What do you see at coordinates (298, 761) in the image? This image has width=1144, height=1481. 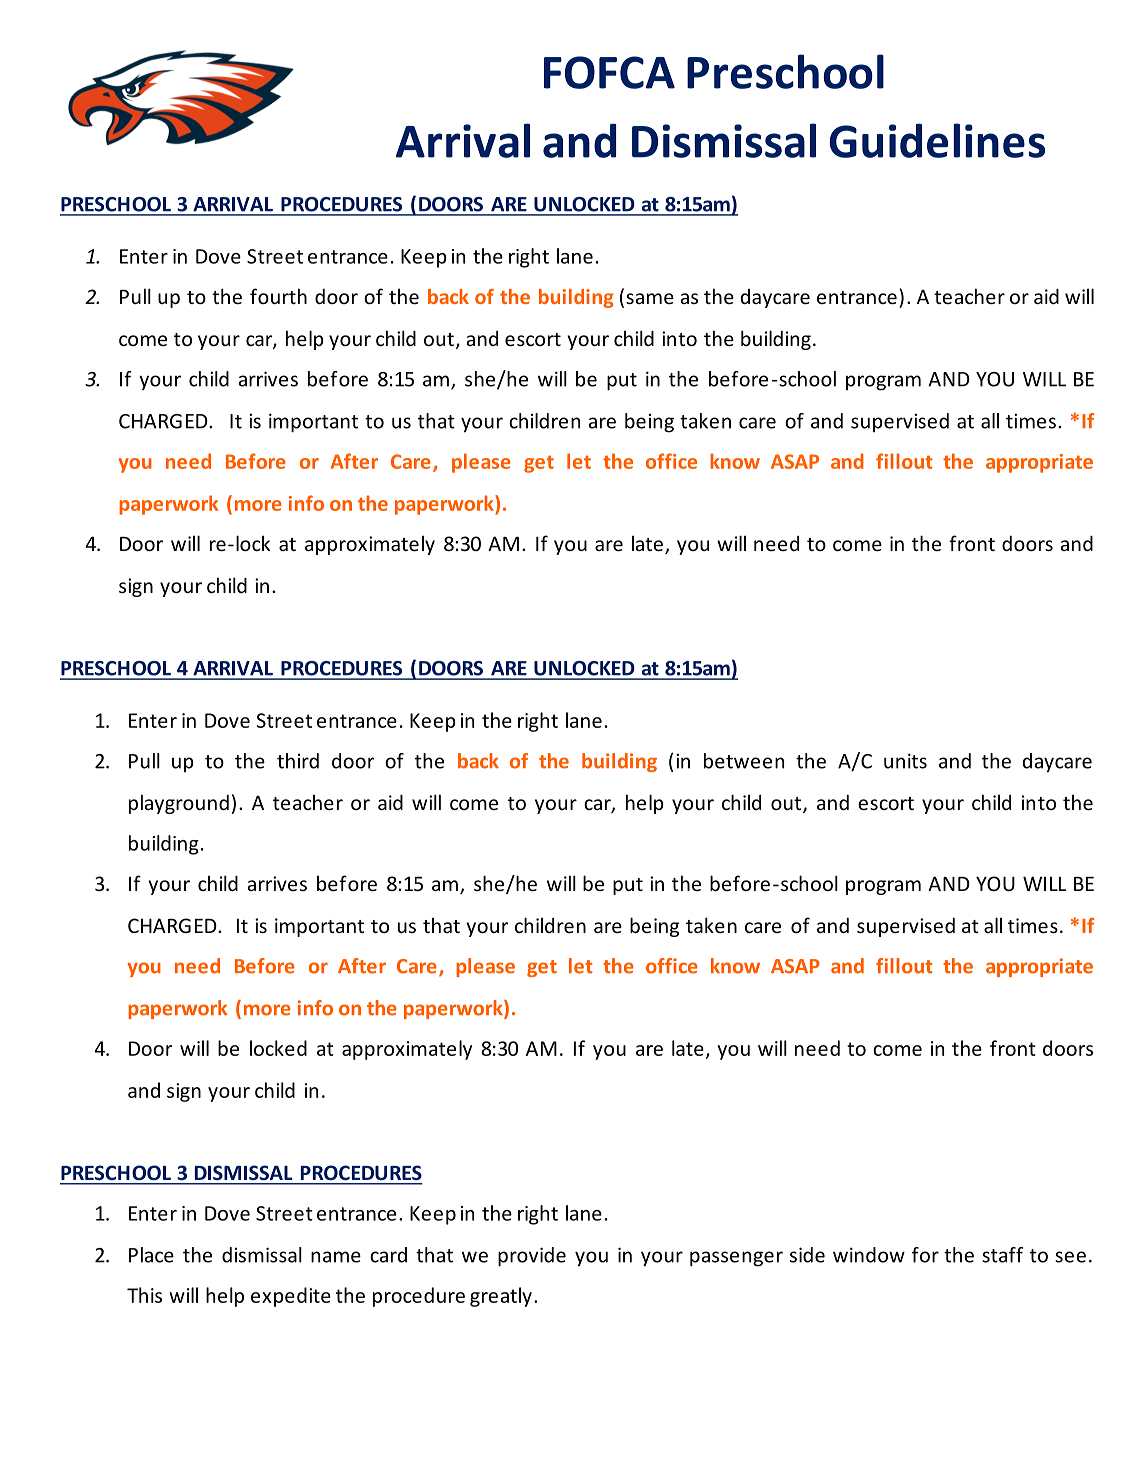 I see `third` at bounding box center [298, 761].
